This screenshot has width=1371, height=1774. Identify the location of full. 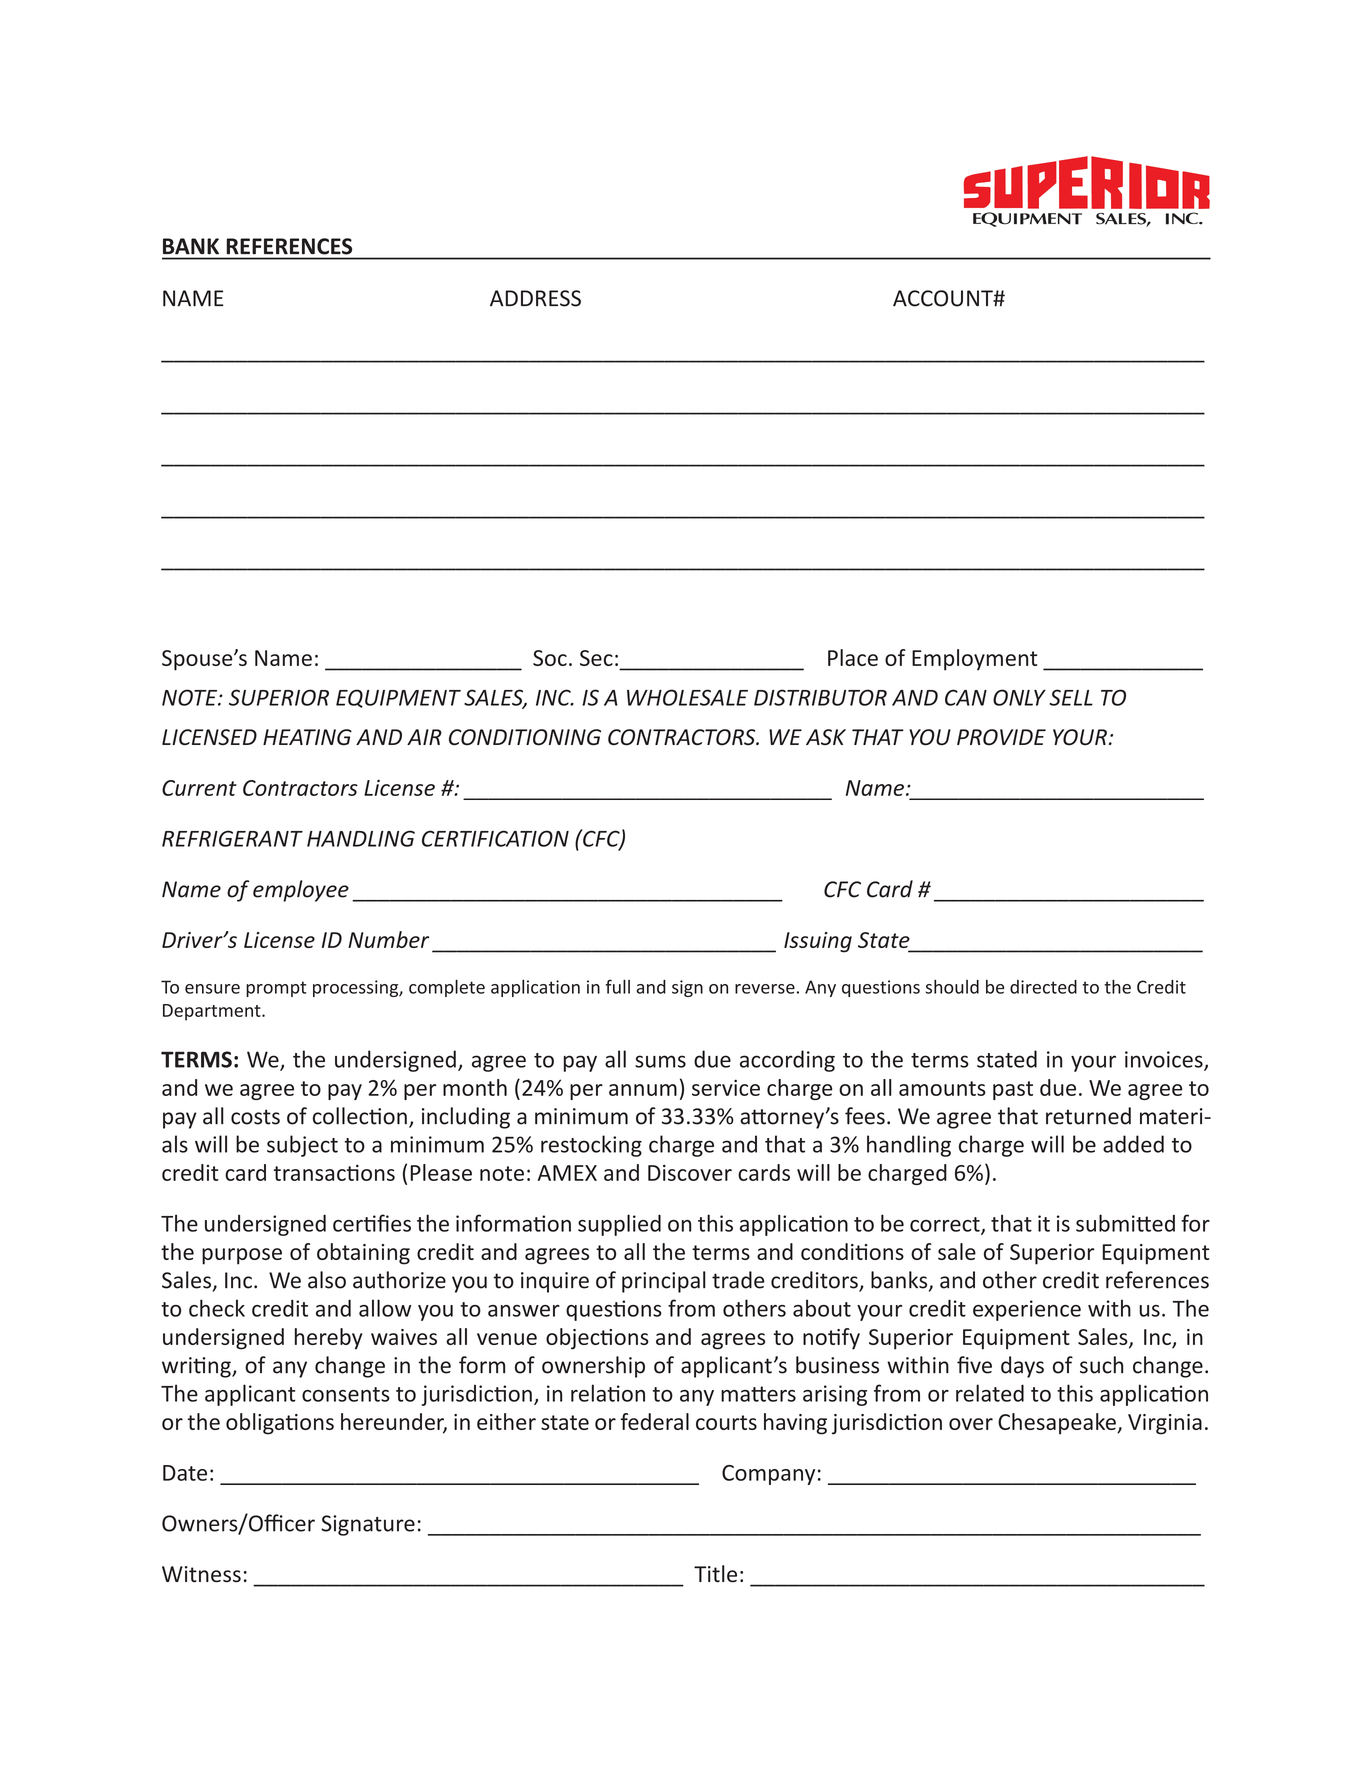
(617, 986).
